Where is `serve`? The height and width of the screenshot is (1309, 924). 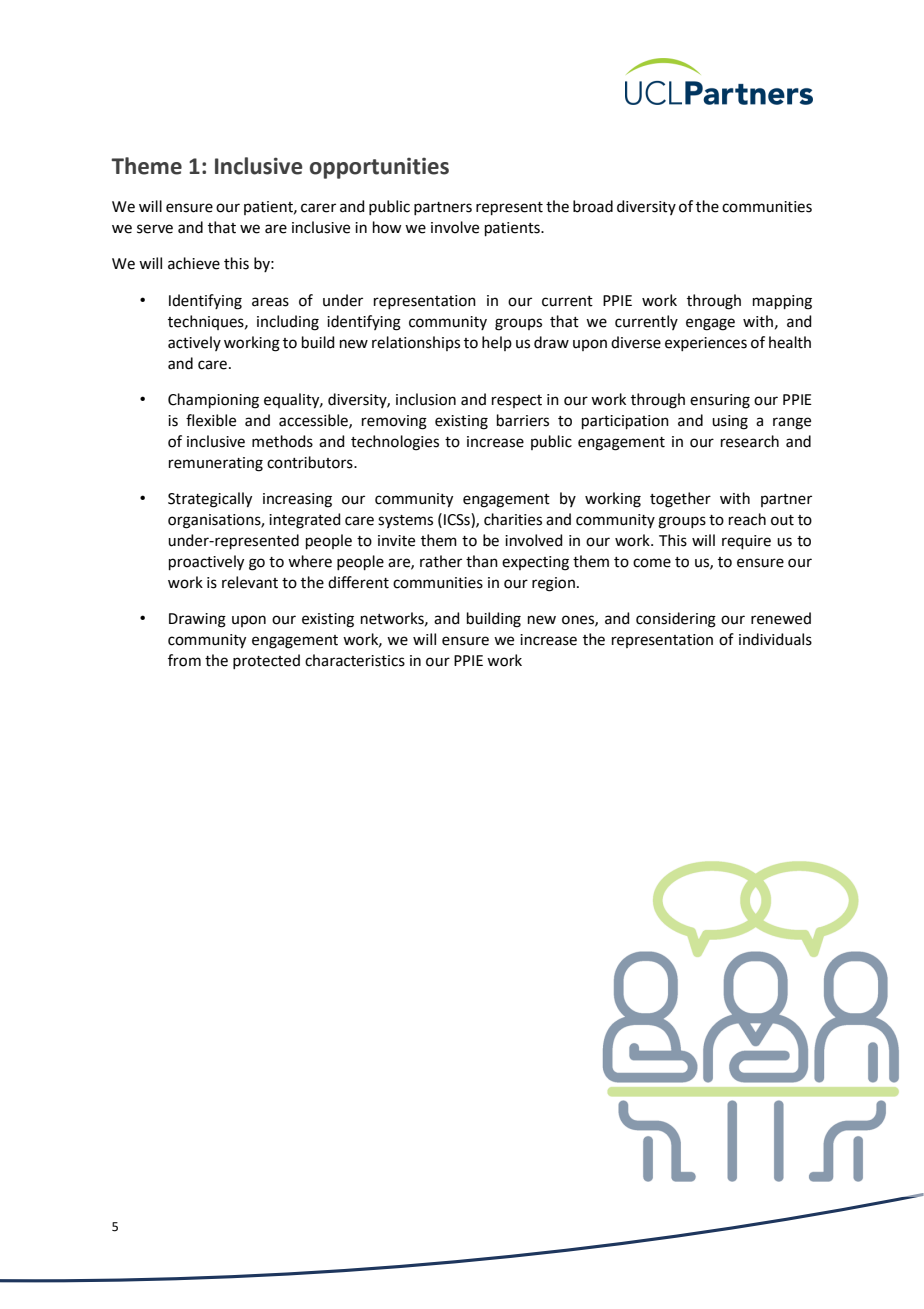 serve is located at coordinates (155, 229).
